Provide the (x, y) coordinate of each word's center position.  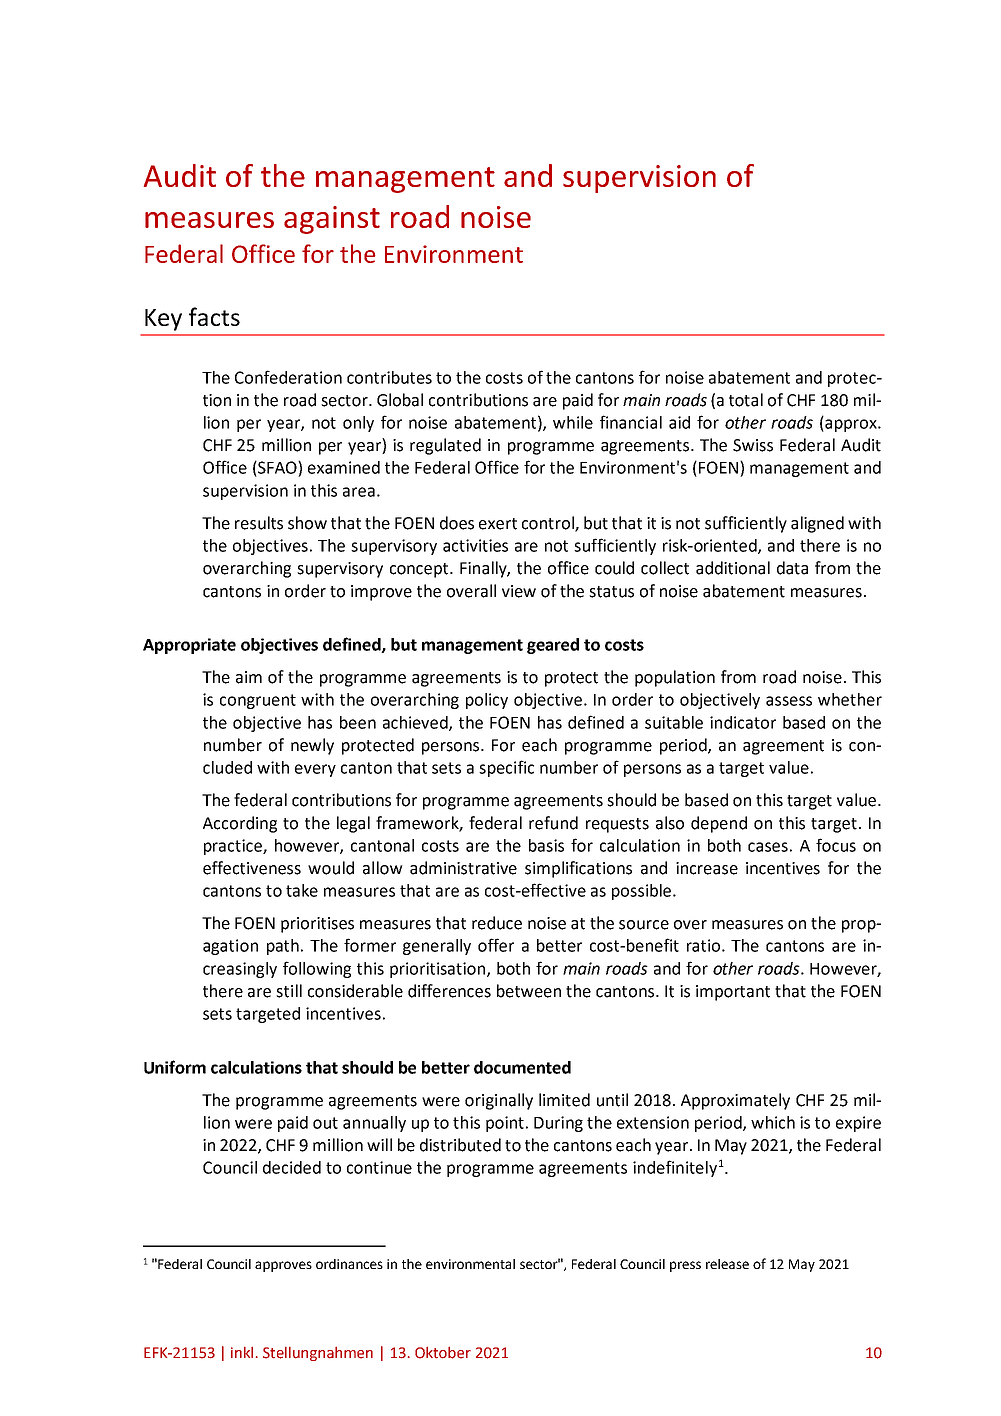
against (332, 220)
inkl (242, 1352)
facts (214, 316)
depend (719, 824)
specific (506, 768)
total (746, 400)
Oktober (443, 1352)
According (240, 824)
